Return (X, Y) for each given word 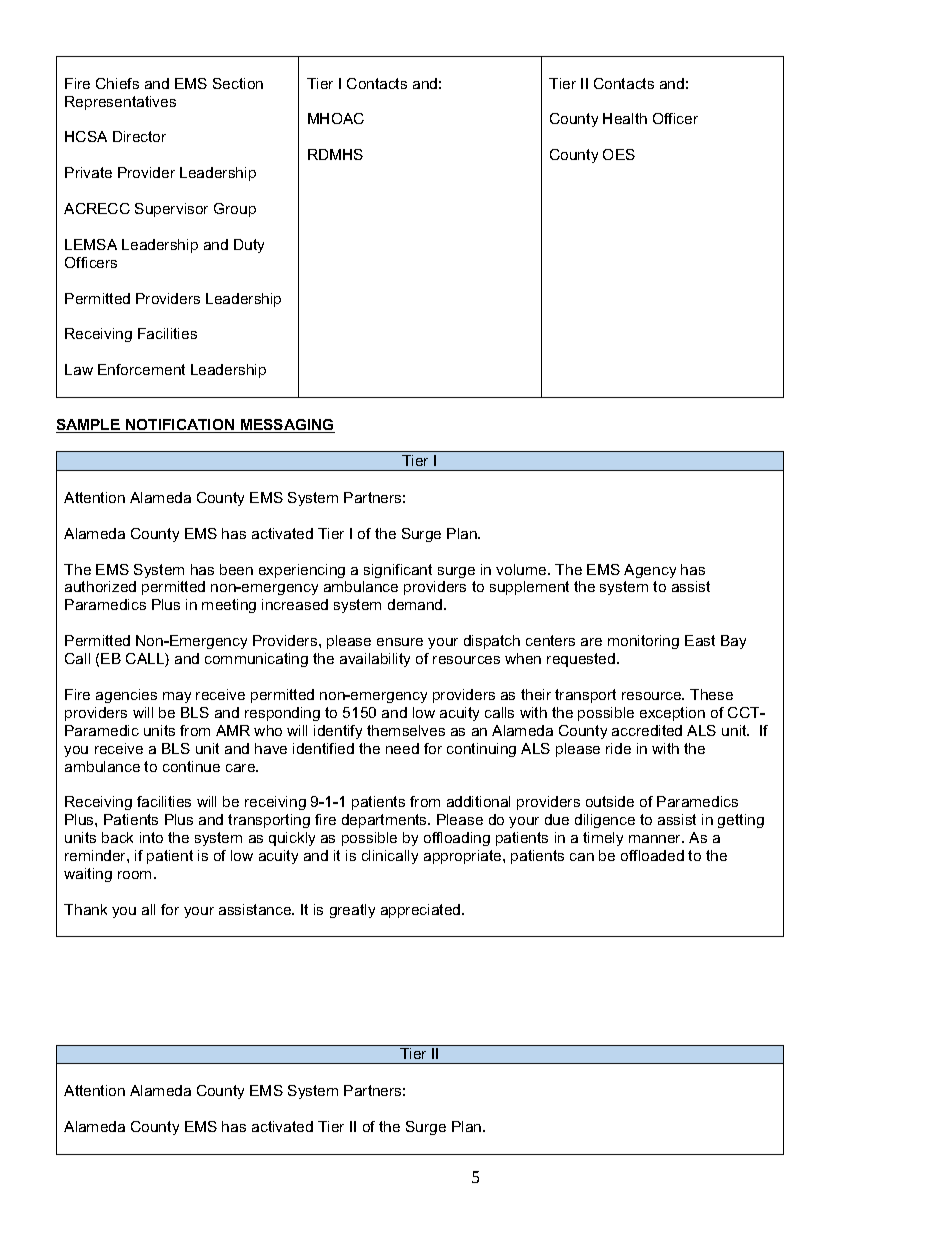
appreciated (422, 911)
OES (619, 154)
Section (238, 83)
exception (672, 714)
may (177, 697)
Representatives (120, 103)
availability (375, 660)
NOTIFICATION (180, 426)
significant (398, 571)
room (134, 875)
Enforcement (141, 369)
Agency (650, 571)
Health (625, 118)
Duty (249, 246)
